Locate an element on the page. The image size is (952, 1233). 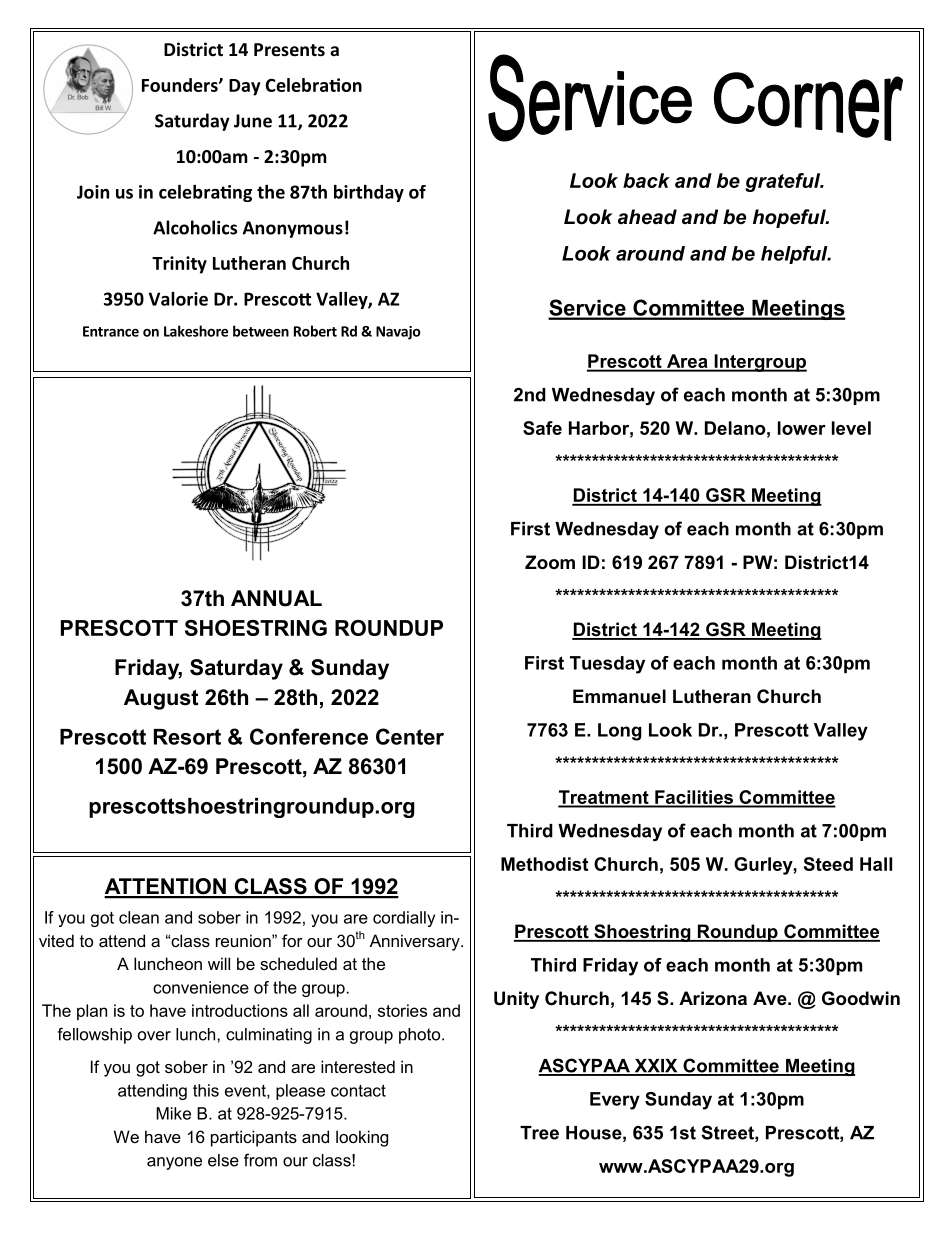
Celebration is located at coordinates (313, 85).
